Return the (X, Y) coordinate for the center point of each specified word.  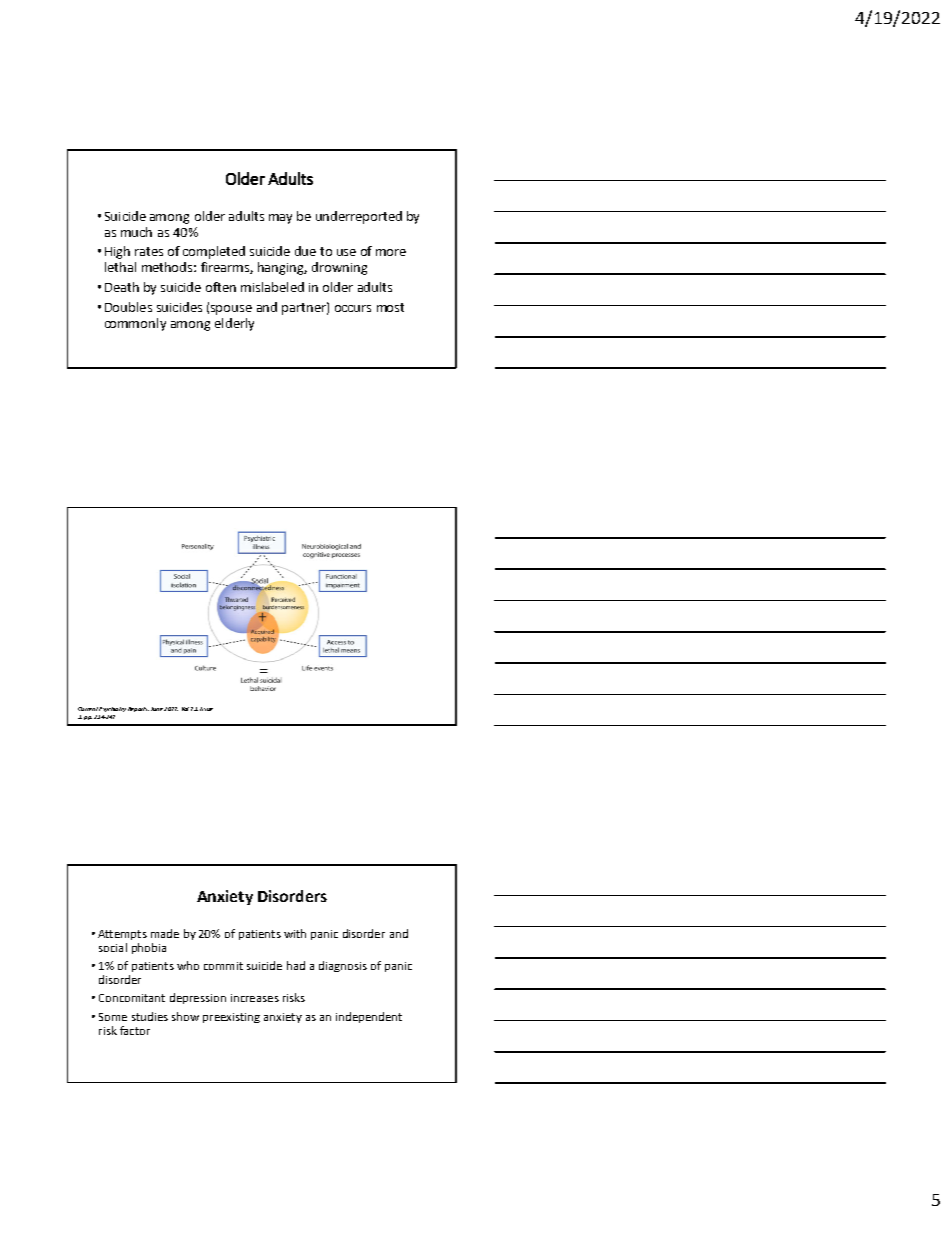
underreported (359, 217)
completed (214, 252)
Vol (185, 709)
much (136, 232)
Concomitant (132, 998)
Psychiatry (112, 709)
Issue (206, 709)
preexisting (231, 1018)
